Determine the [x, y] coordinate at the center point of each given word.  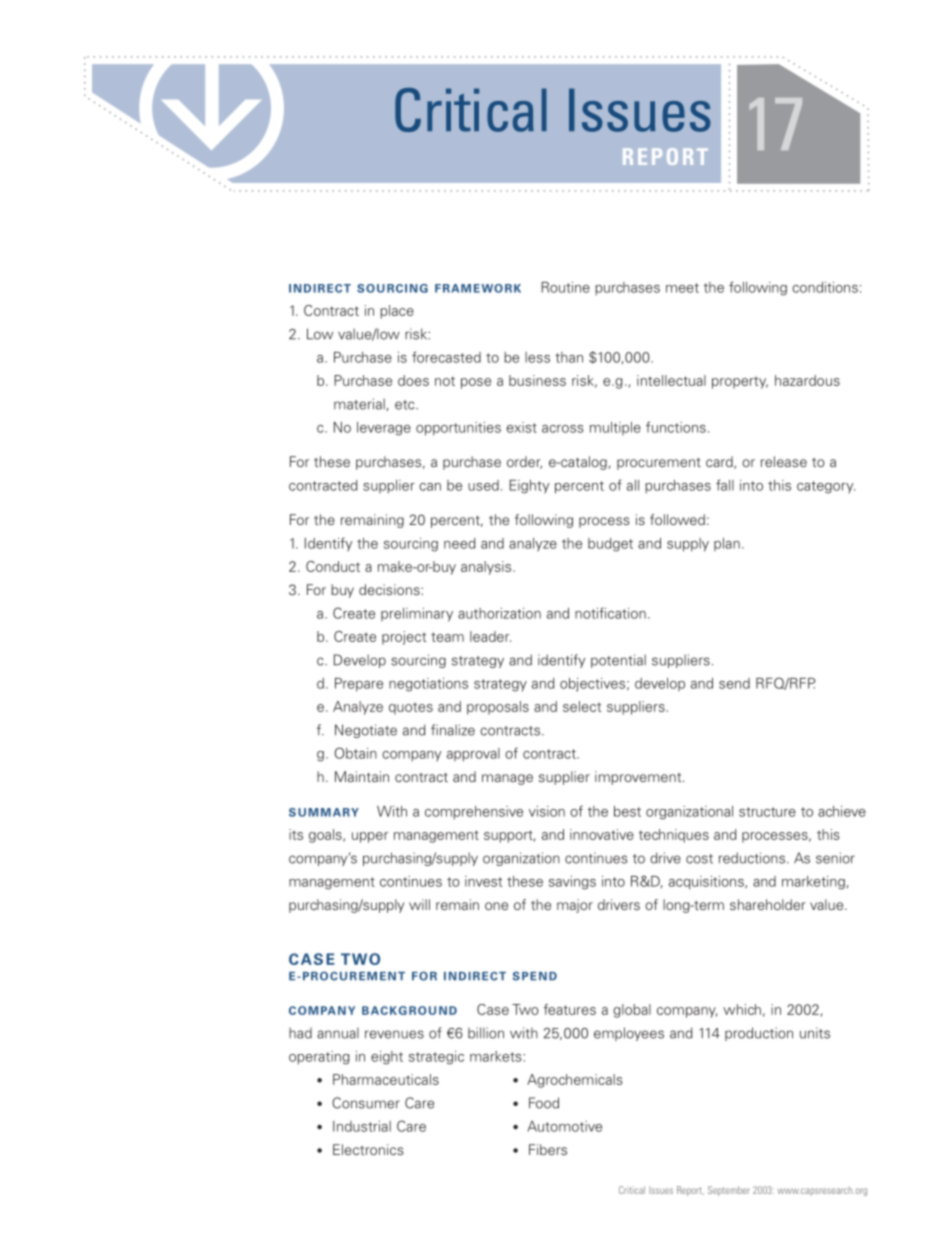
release [784, 461]
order [524, 462]
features [570, 1009]
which [742, 1009]
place [397, 312]
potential [618, 661]
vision [547, 811]
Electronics [368, 1149]
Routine [565, 287]
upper [370, 837]
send [734, 683]
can [430, 487]
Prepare [359, 685]
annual [338, 1033]
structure [767, 812]
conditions [825, 287]
